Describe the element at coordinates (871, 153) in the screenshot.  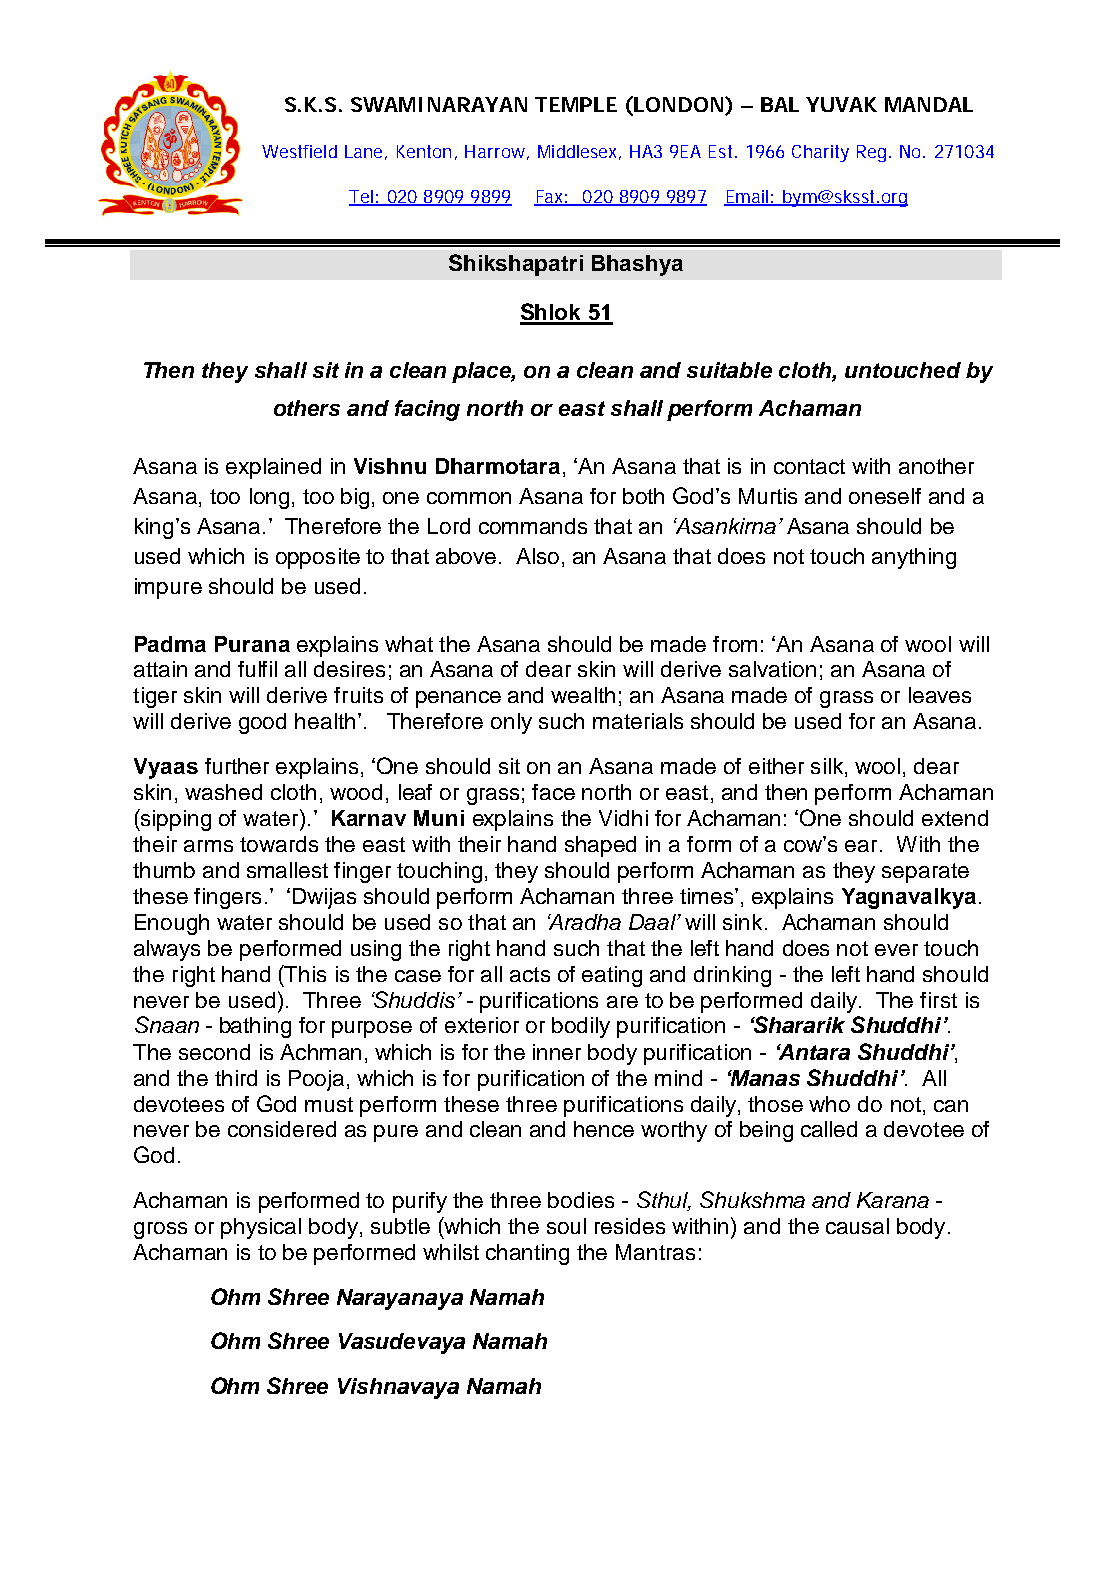
I see `Reg` at that location.
